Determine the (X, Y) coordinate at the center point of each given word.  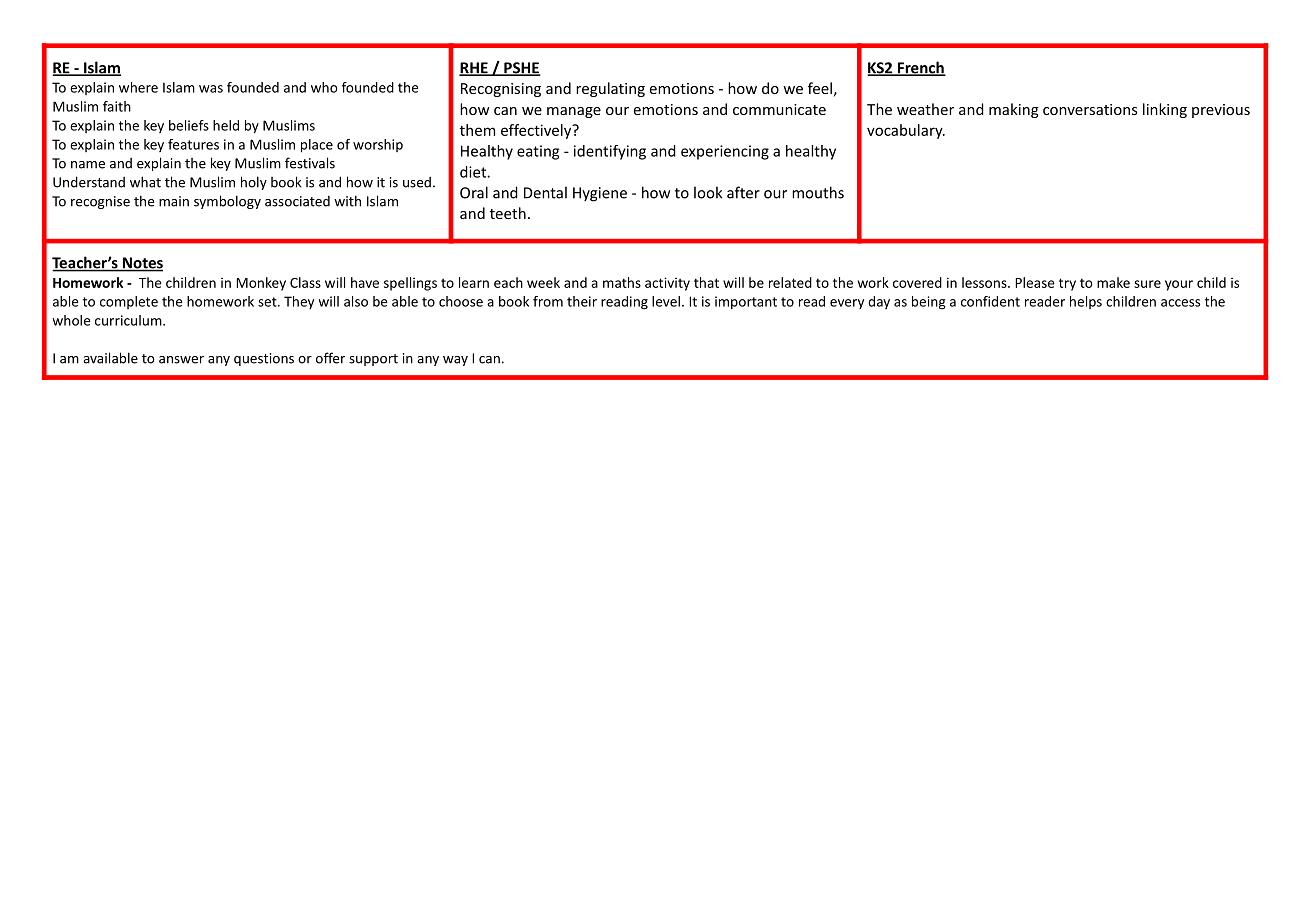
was (211, 89)
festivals (310, 163)
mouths (818, 192)
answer (181, 360)
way (455, 361)
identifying (610, 152)
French (921, 68)
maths (622, 282)
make (1113, 282)
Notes (142, 264)
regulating (610, 89)
